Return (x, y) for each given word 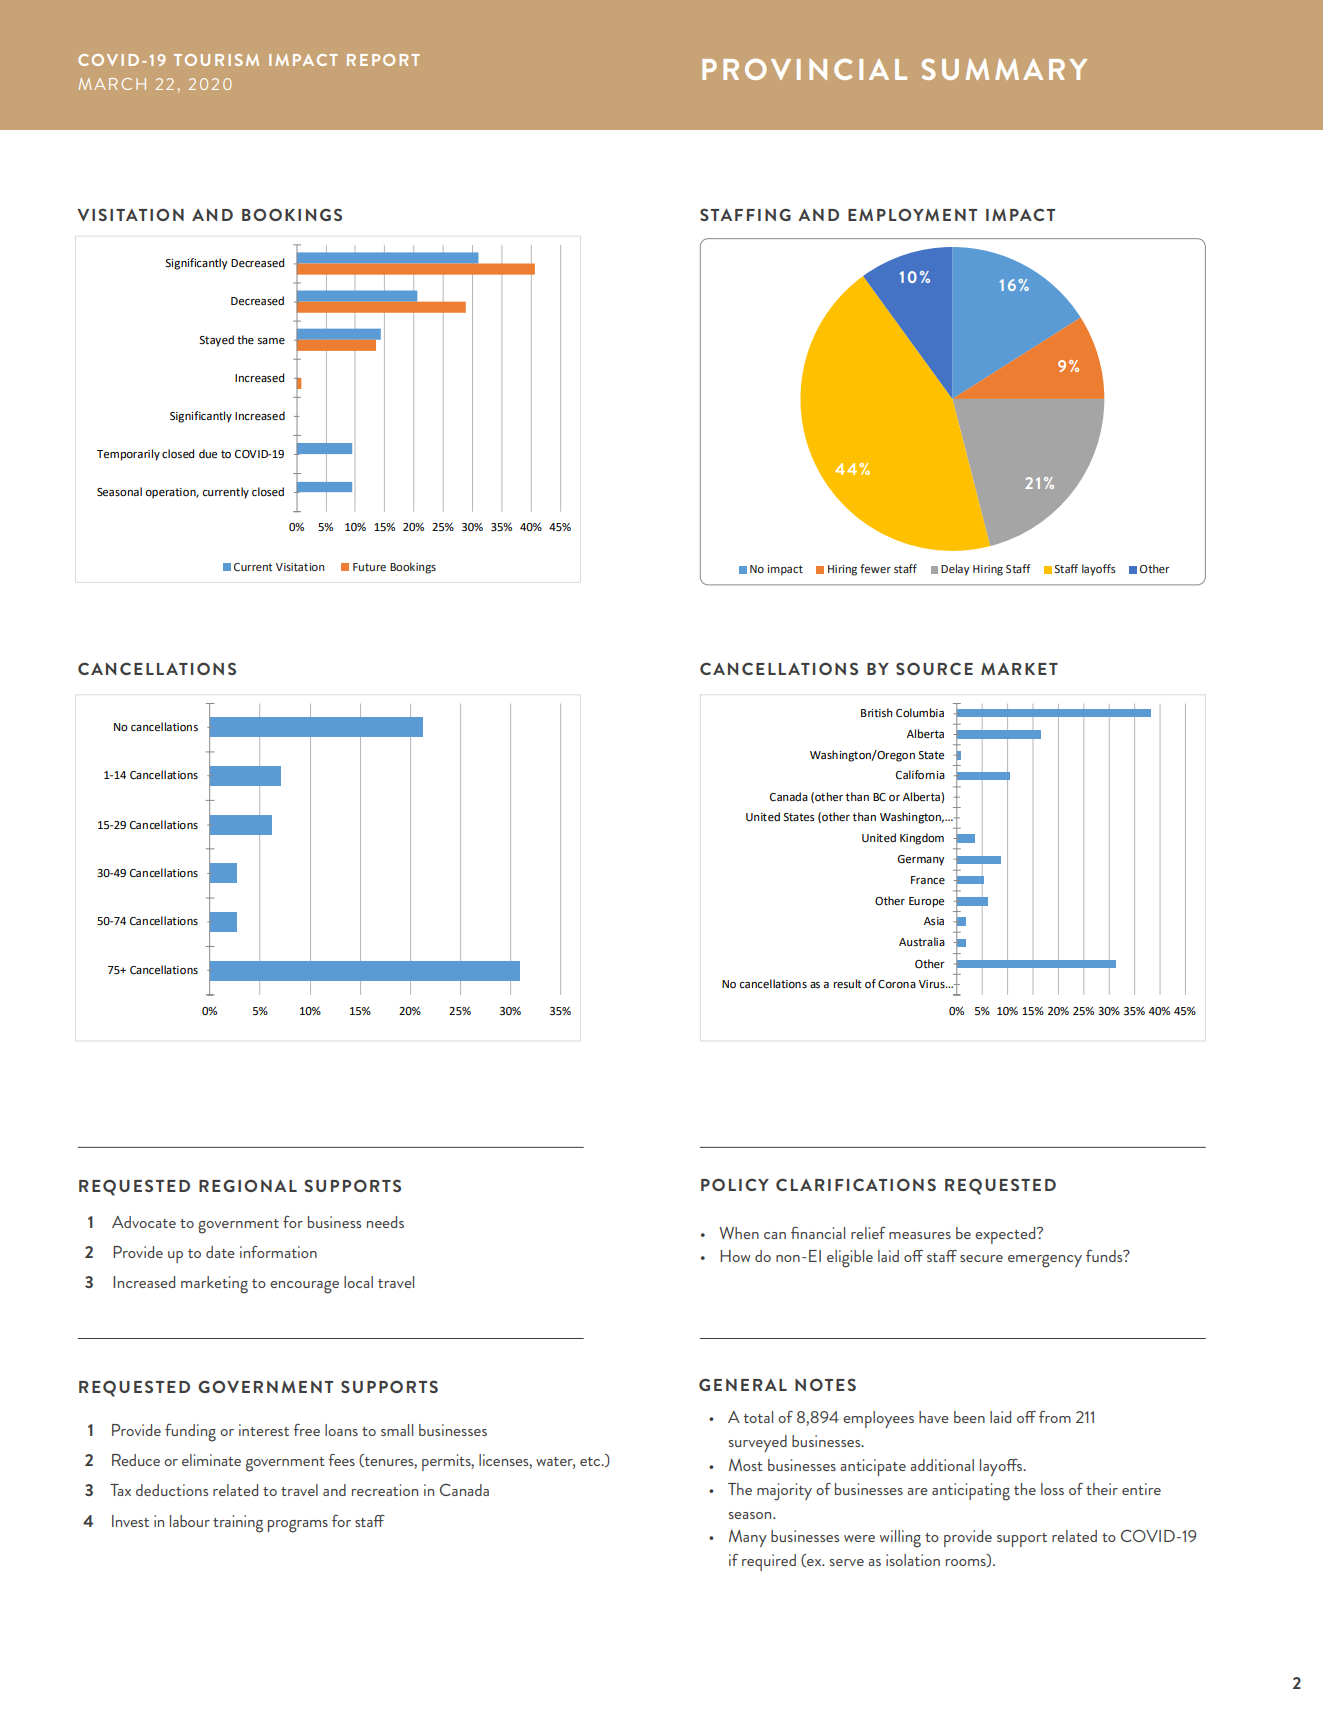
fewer (875, 568)
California (920, 775)
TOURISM (216, 60)
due (208, 454)
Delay (955, 570)
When (739, 1233)
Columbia (920, 713)
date (220, 1252)
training (238, 1524)
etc (591, 1461)
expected (1006, 1235)
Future (369, 567)
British (877, 713)
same (271, 341)
